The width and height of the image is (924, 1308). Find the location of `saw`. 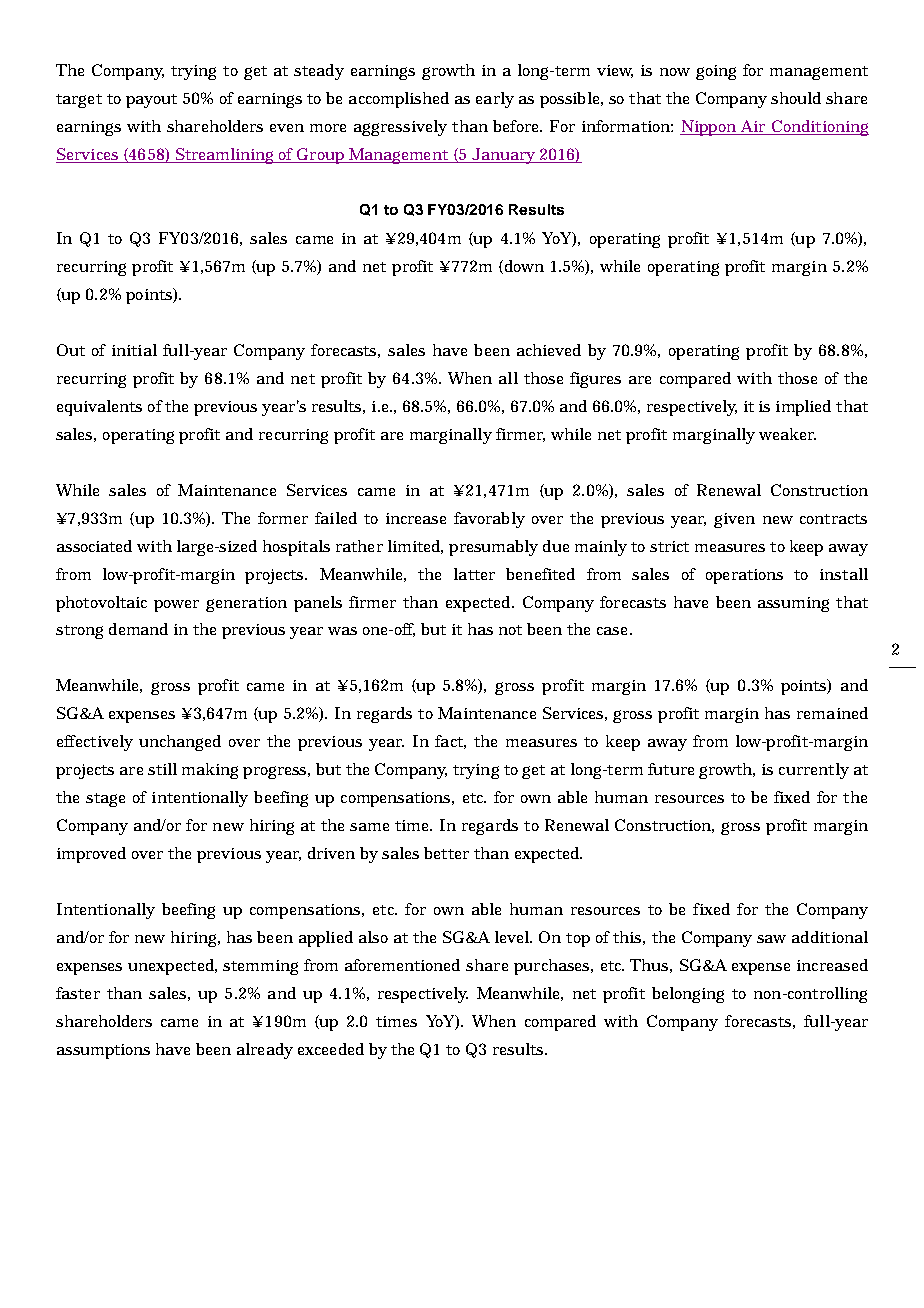

saw is located at coordinates (771, 939).
